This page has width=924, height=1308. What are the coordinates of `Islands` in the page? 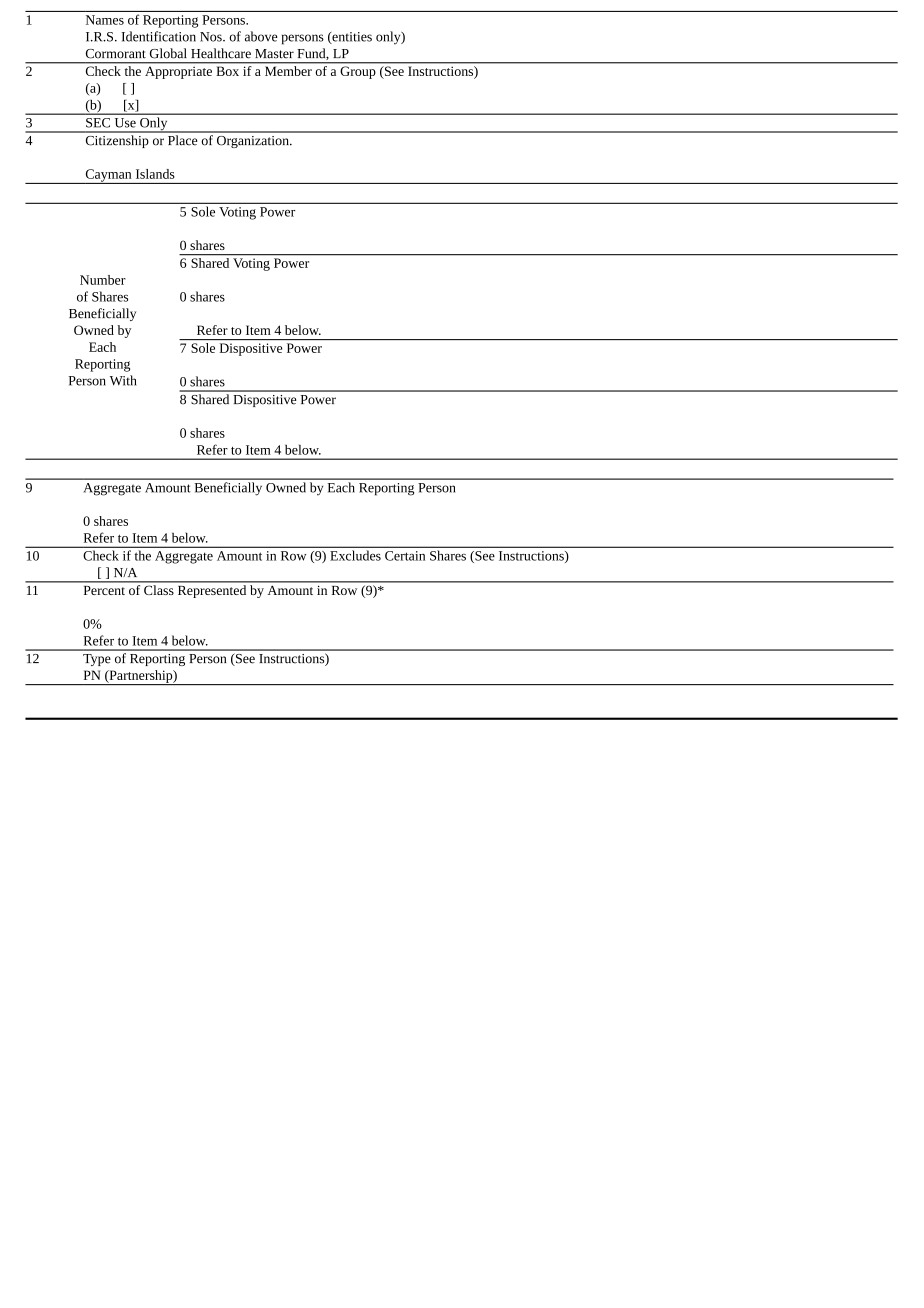 It's located at (155, 174).
